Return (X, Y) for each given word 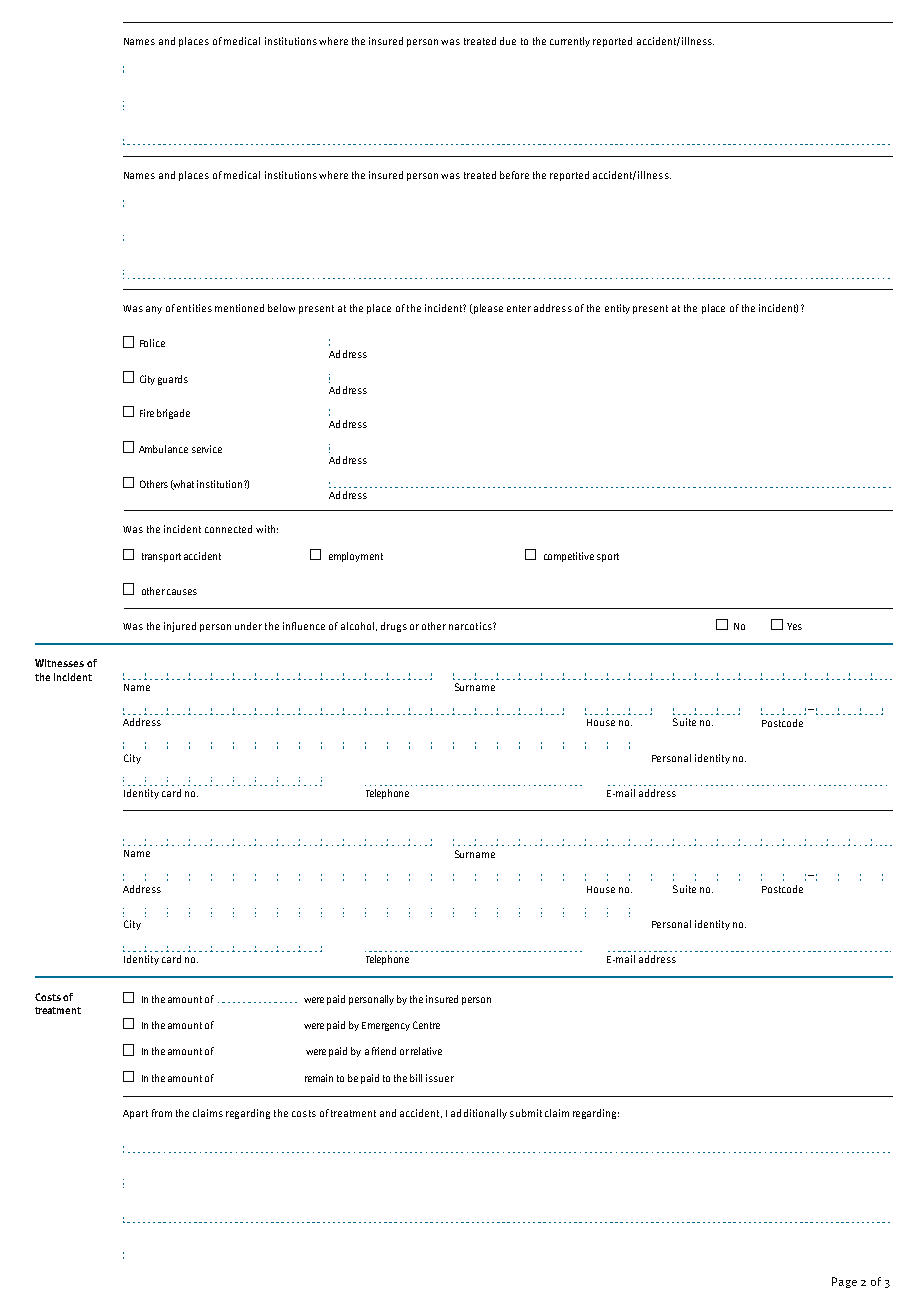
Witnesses (59, 663)
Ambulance (163, 449)
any (154, 310)
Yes (794, 626)
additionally (479, 1114)
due (508, 41)
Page (844, 1282)
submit (526, 1113)
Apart (135, 1114)
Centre (426, 1025)
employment (356, 557)
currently (570, 42)
